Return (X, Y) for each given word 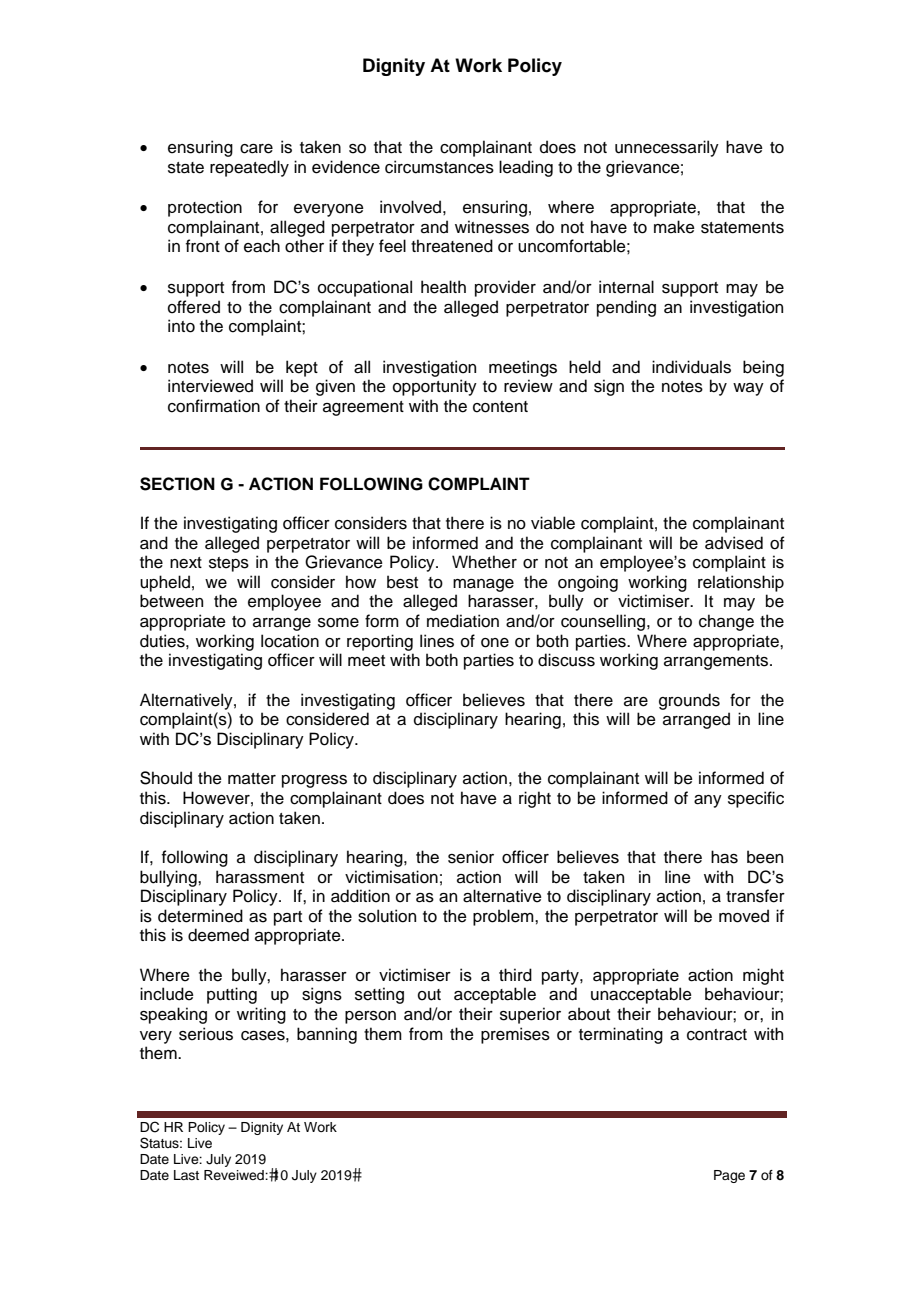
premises (515, 1035)
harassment (260, 877)
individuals (691, 367)
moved (744, 916)
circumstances (439, 167)
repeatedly (249, 168)
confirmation (214, 406)
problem (504, 917)
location (290, 641)
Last (186, 1175)
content (500, 407)
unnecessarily (667, 148)
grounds (689, 701)
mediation (463, 621)
